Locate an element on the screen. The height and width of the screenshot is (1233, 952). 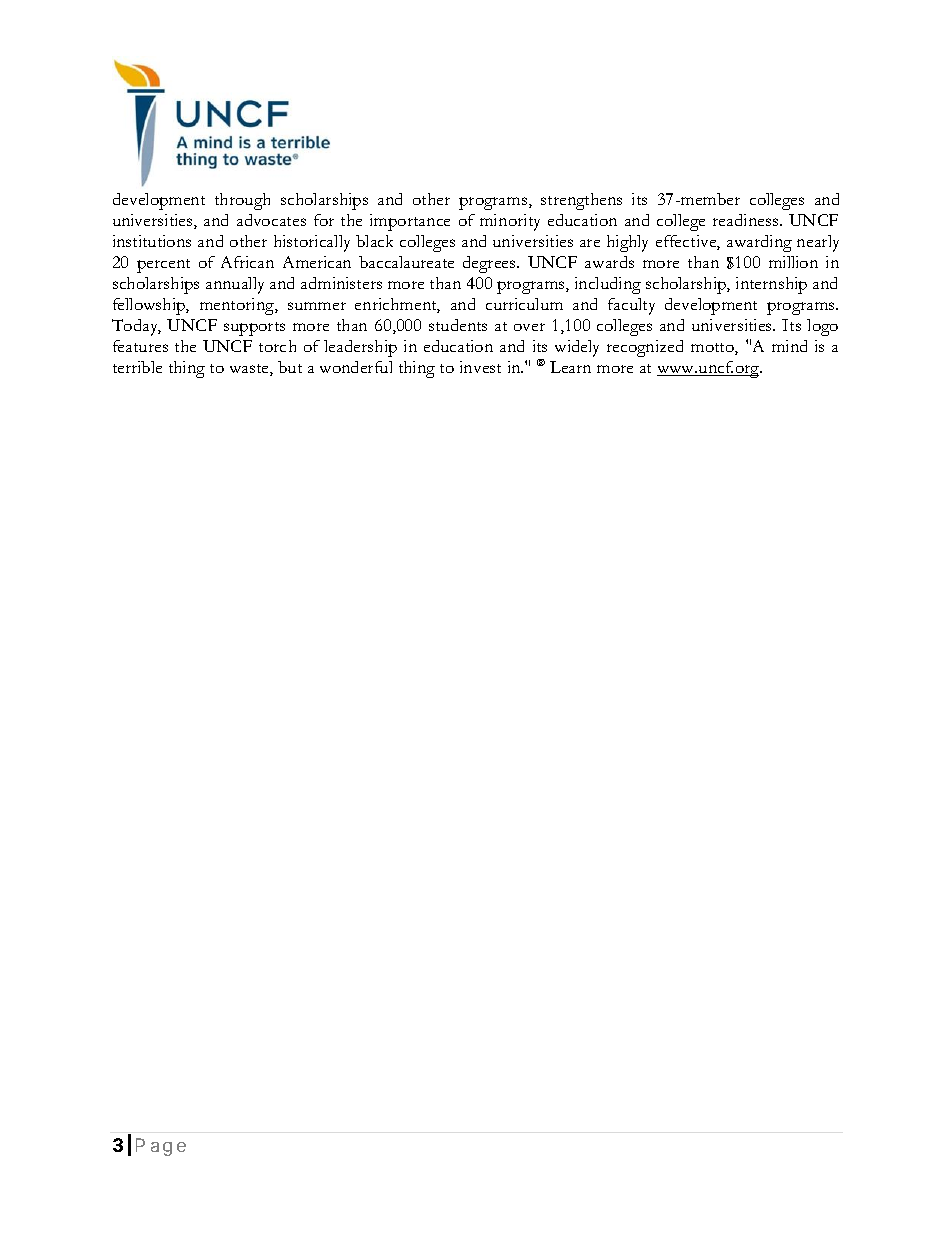
readiness is located at coordinates (747, 220).
